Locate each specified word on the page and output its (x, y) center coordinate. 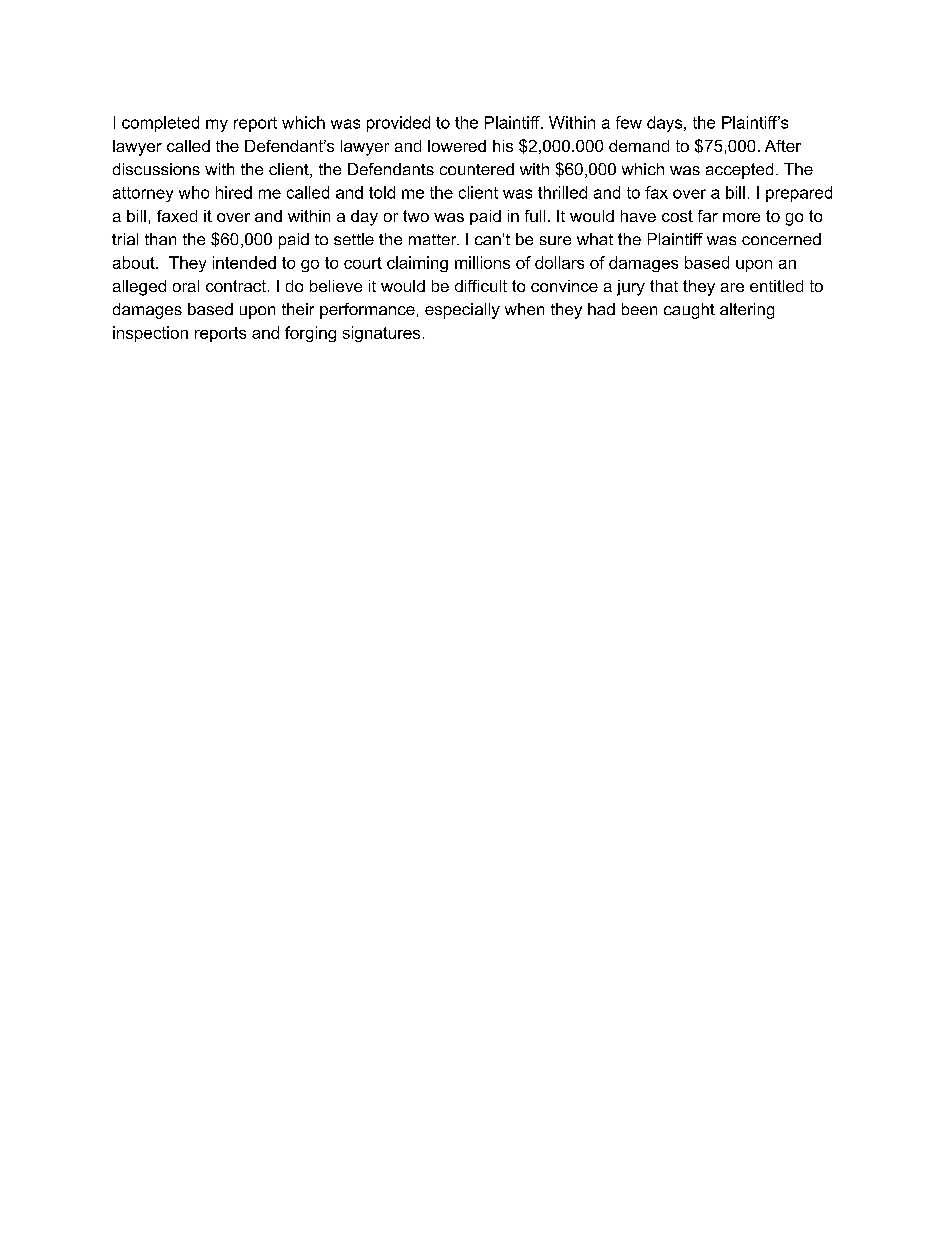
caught (689, 311)
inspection (150, 334)
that (664, 286)
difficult (481, 286)
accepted (739, 171)
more (741, 217)
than (160, 239)
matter (434, 239)
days (666, 124)
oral (186, 286)
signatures (381, 334)
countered (477, 169)
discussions (156, 169)
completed (160, 124)
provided (398, 124)
